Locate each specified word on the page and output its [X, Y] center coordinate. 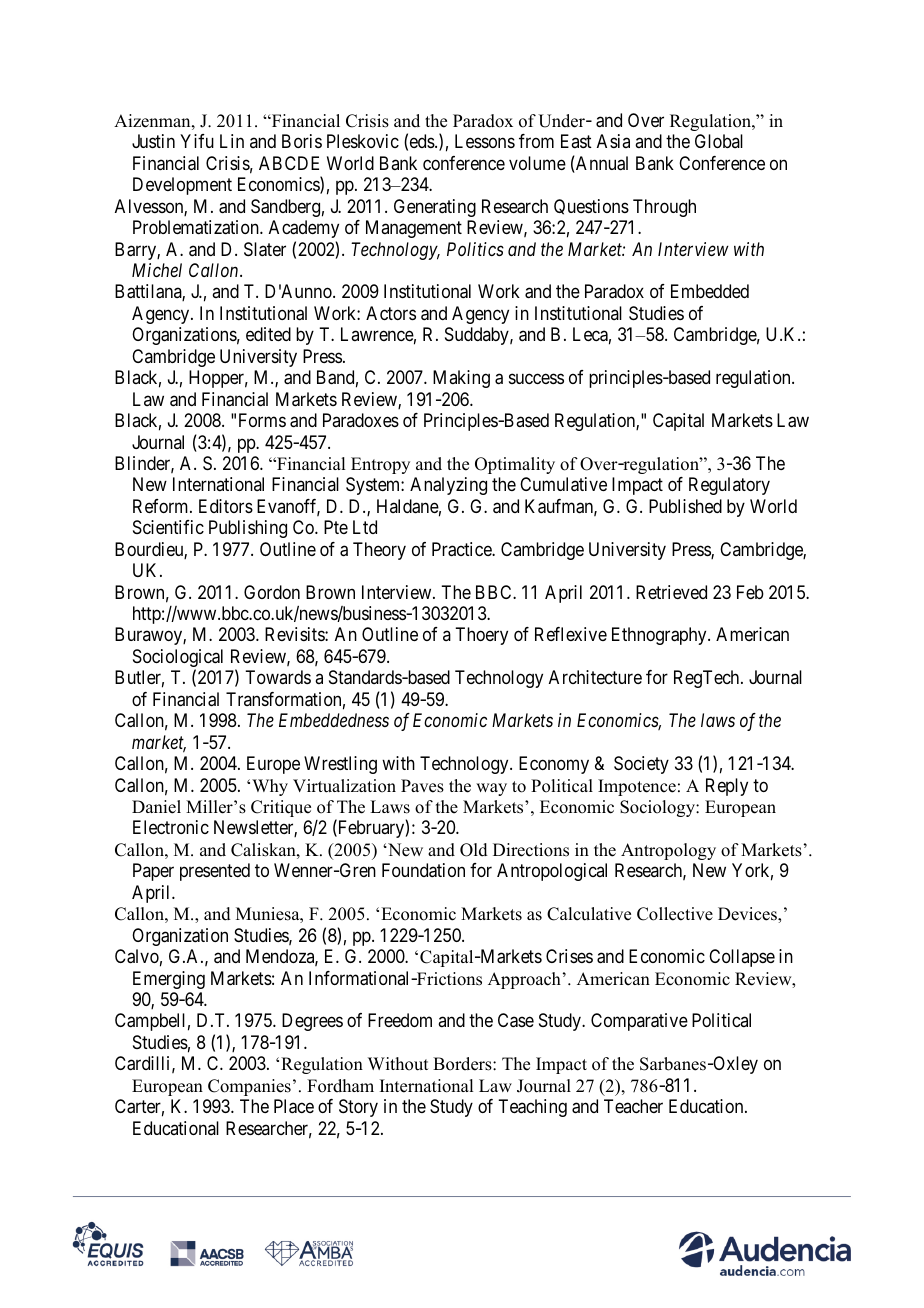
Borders [463, 1064]
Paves [422, 786]
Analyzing [448, 486]
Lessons [485, 141]
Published [685, 506]
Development [182, 186]
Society [641, 765]
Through [664, 208]
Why [270, 787]
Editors [226, 506]
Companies [249, 1087]
